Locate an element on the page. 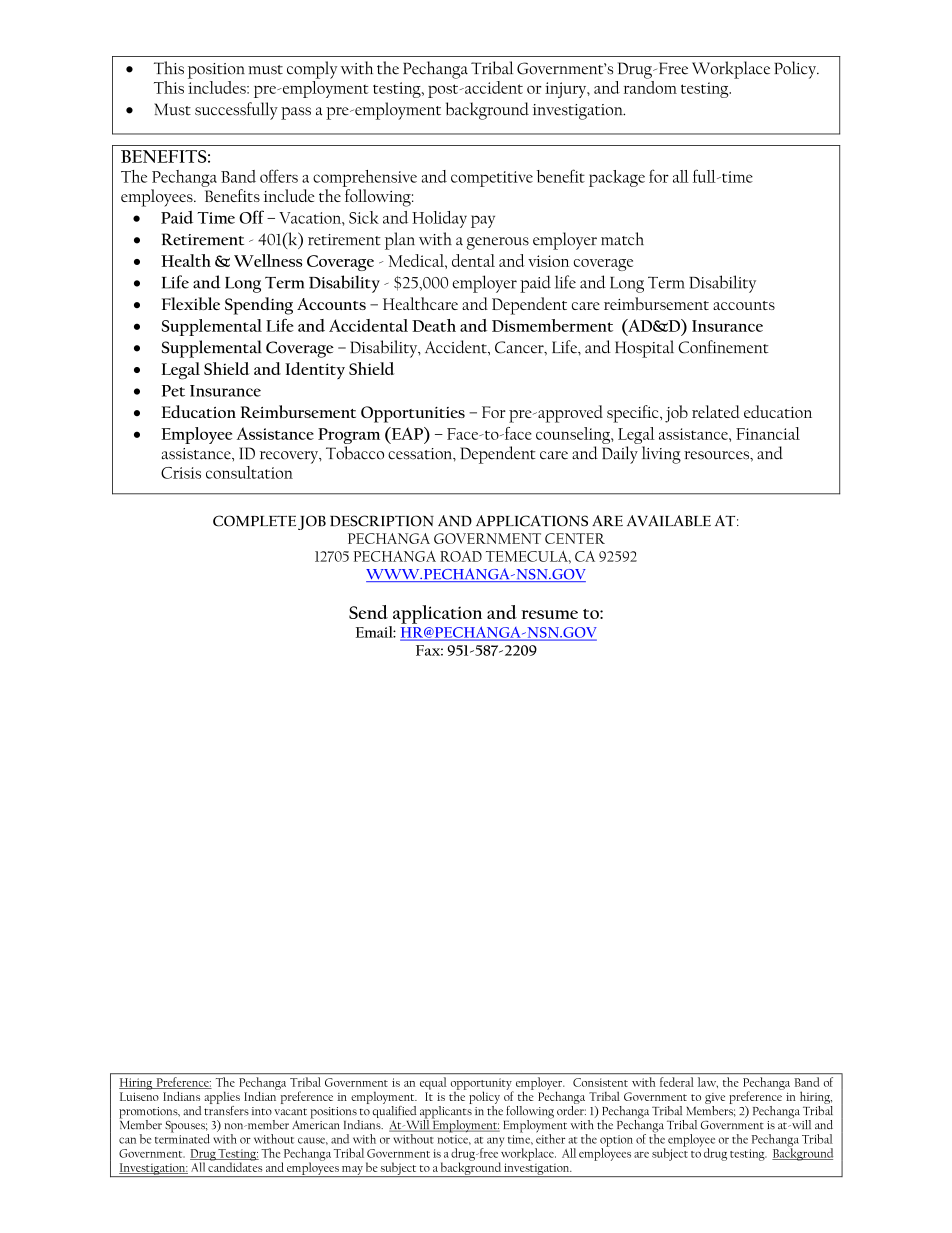 This page has width=952, height=1233. law is located at coordinates (708, 1082).
